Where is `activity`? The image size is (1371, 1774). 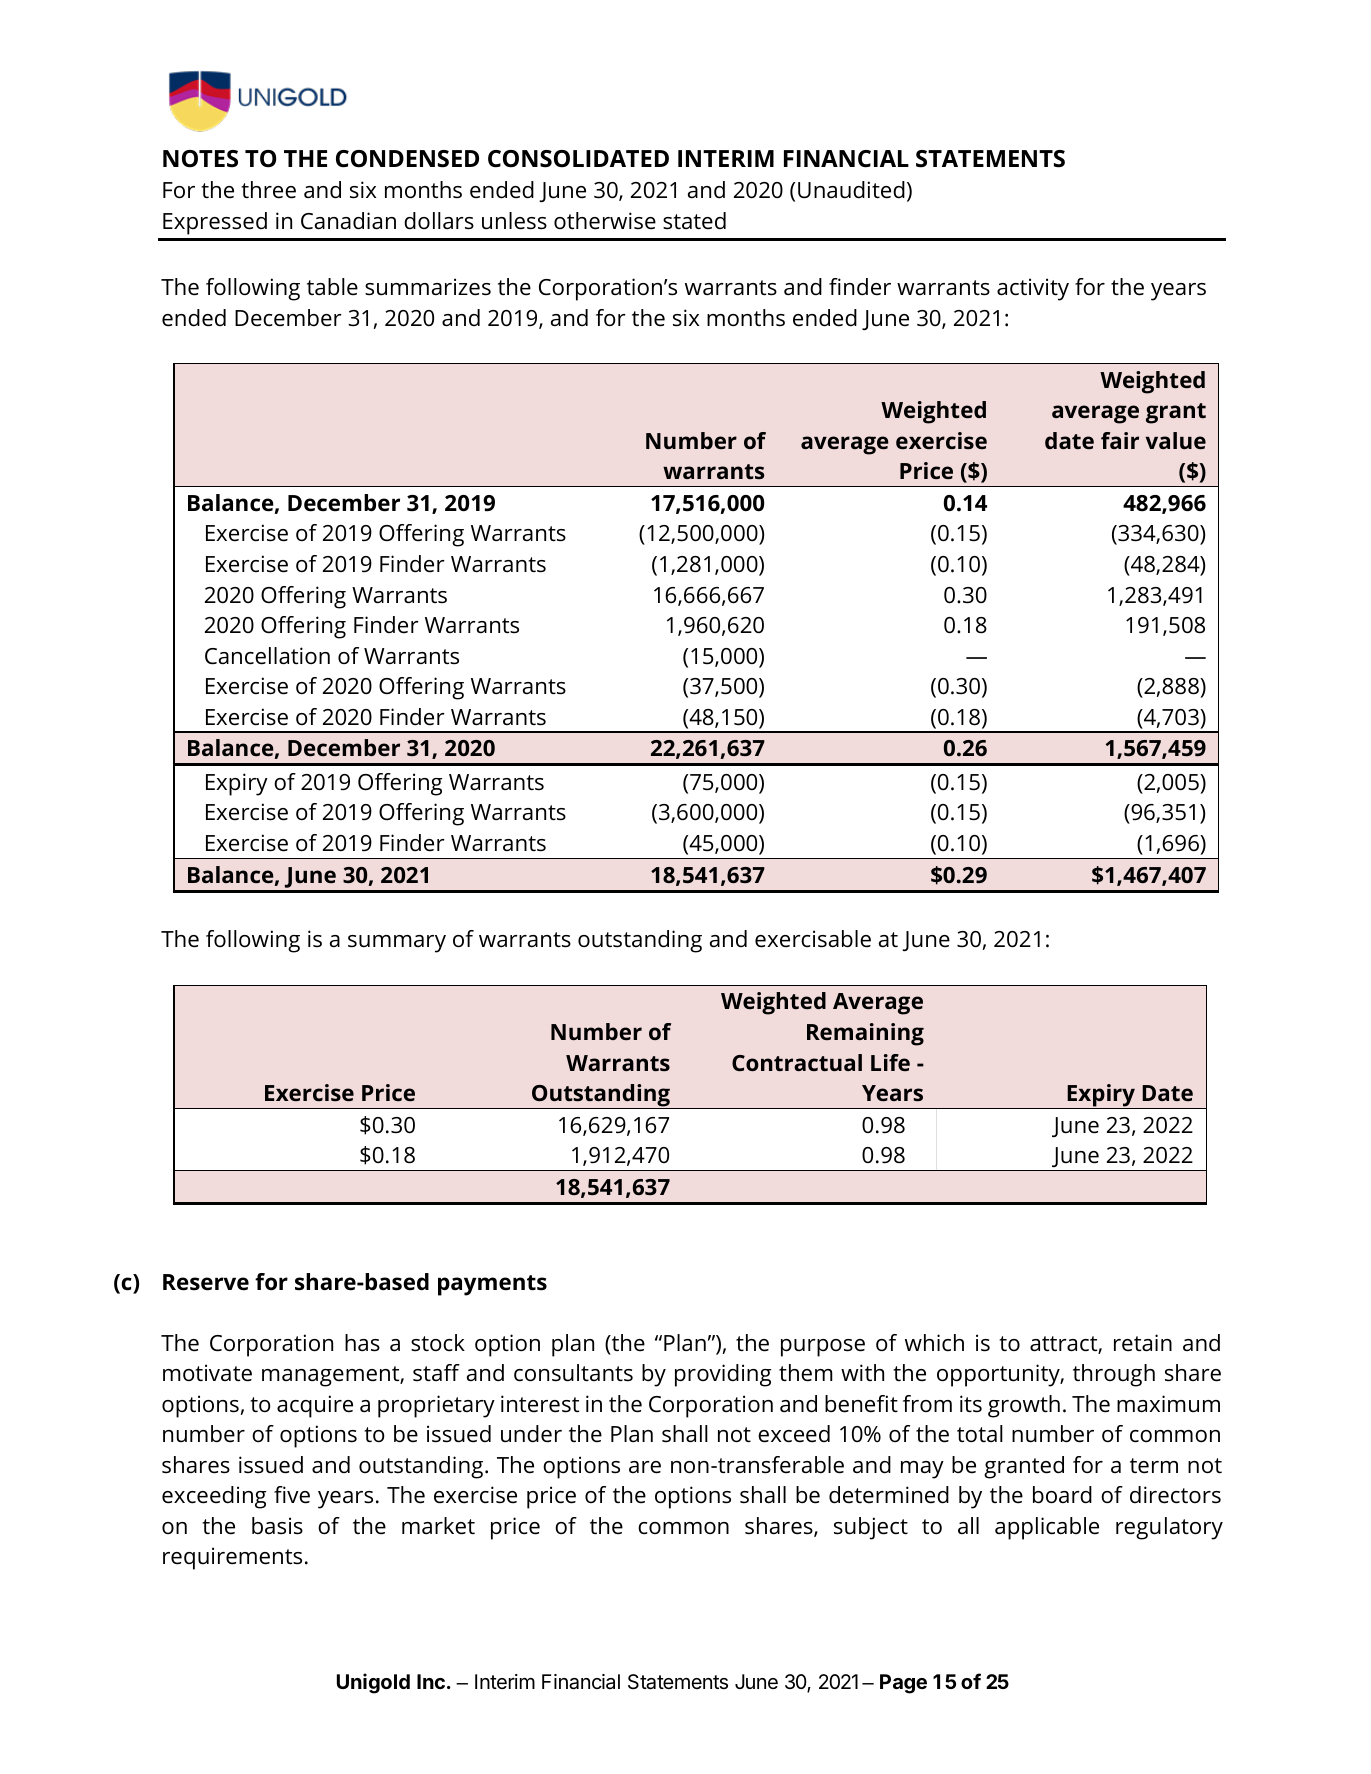 activity is located at coordinates (1033, 289).
